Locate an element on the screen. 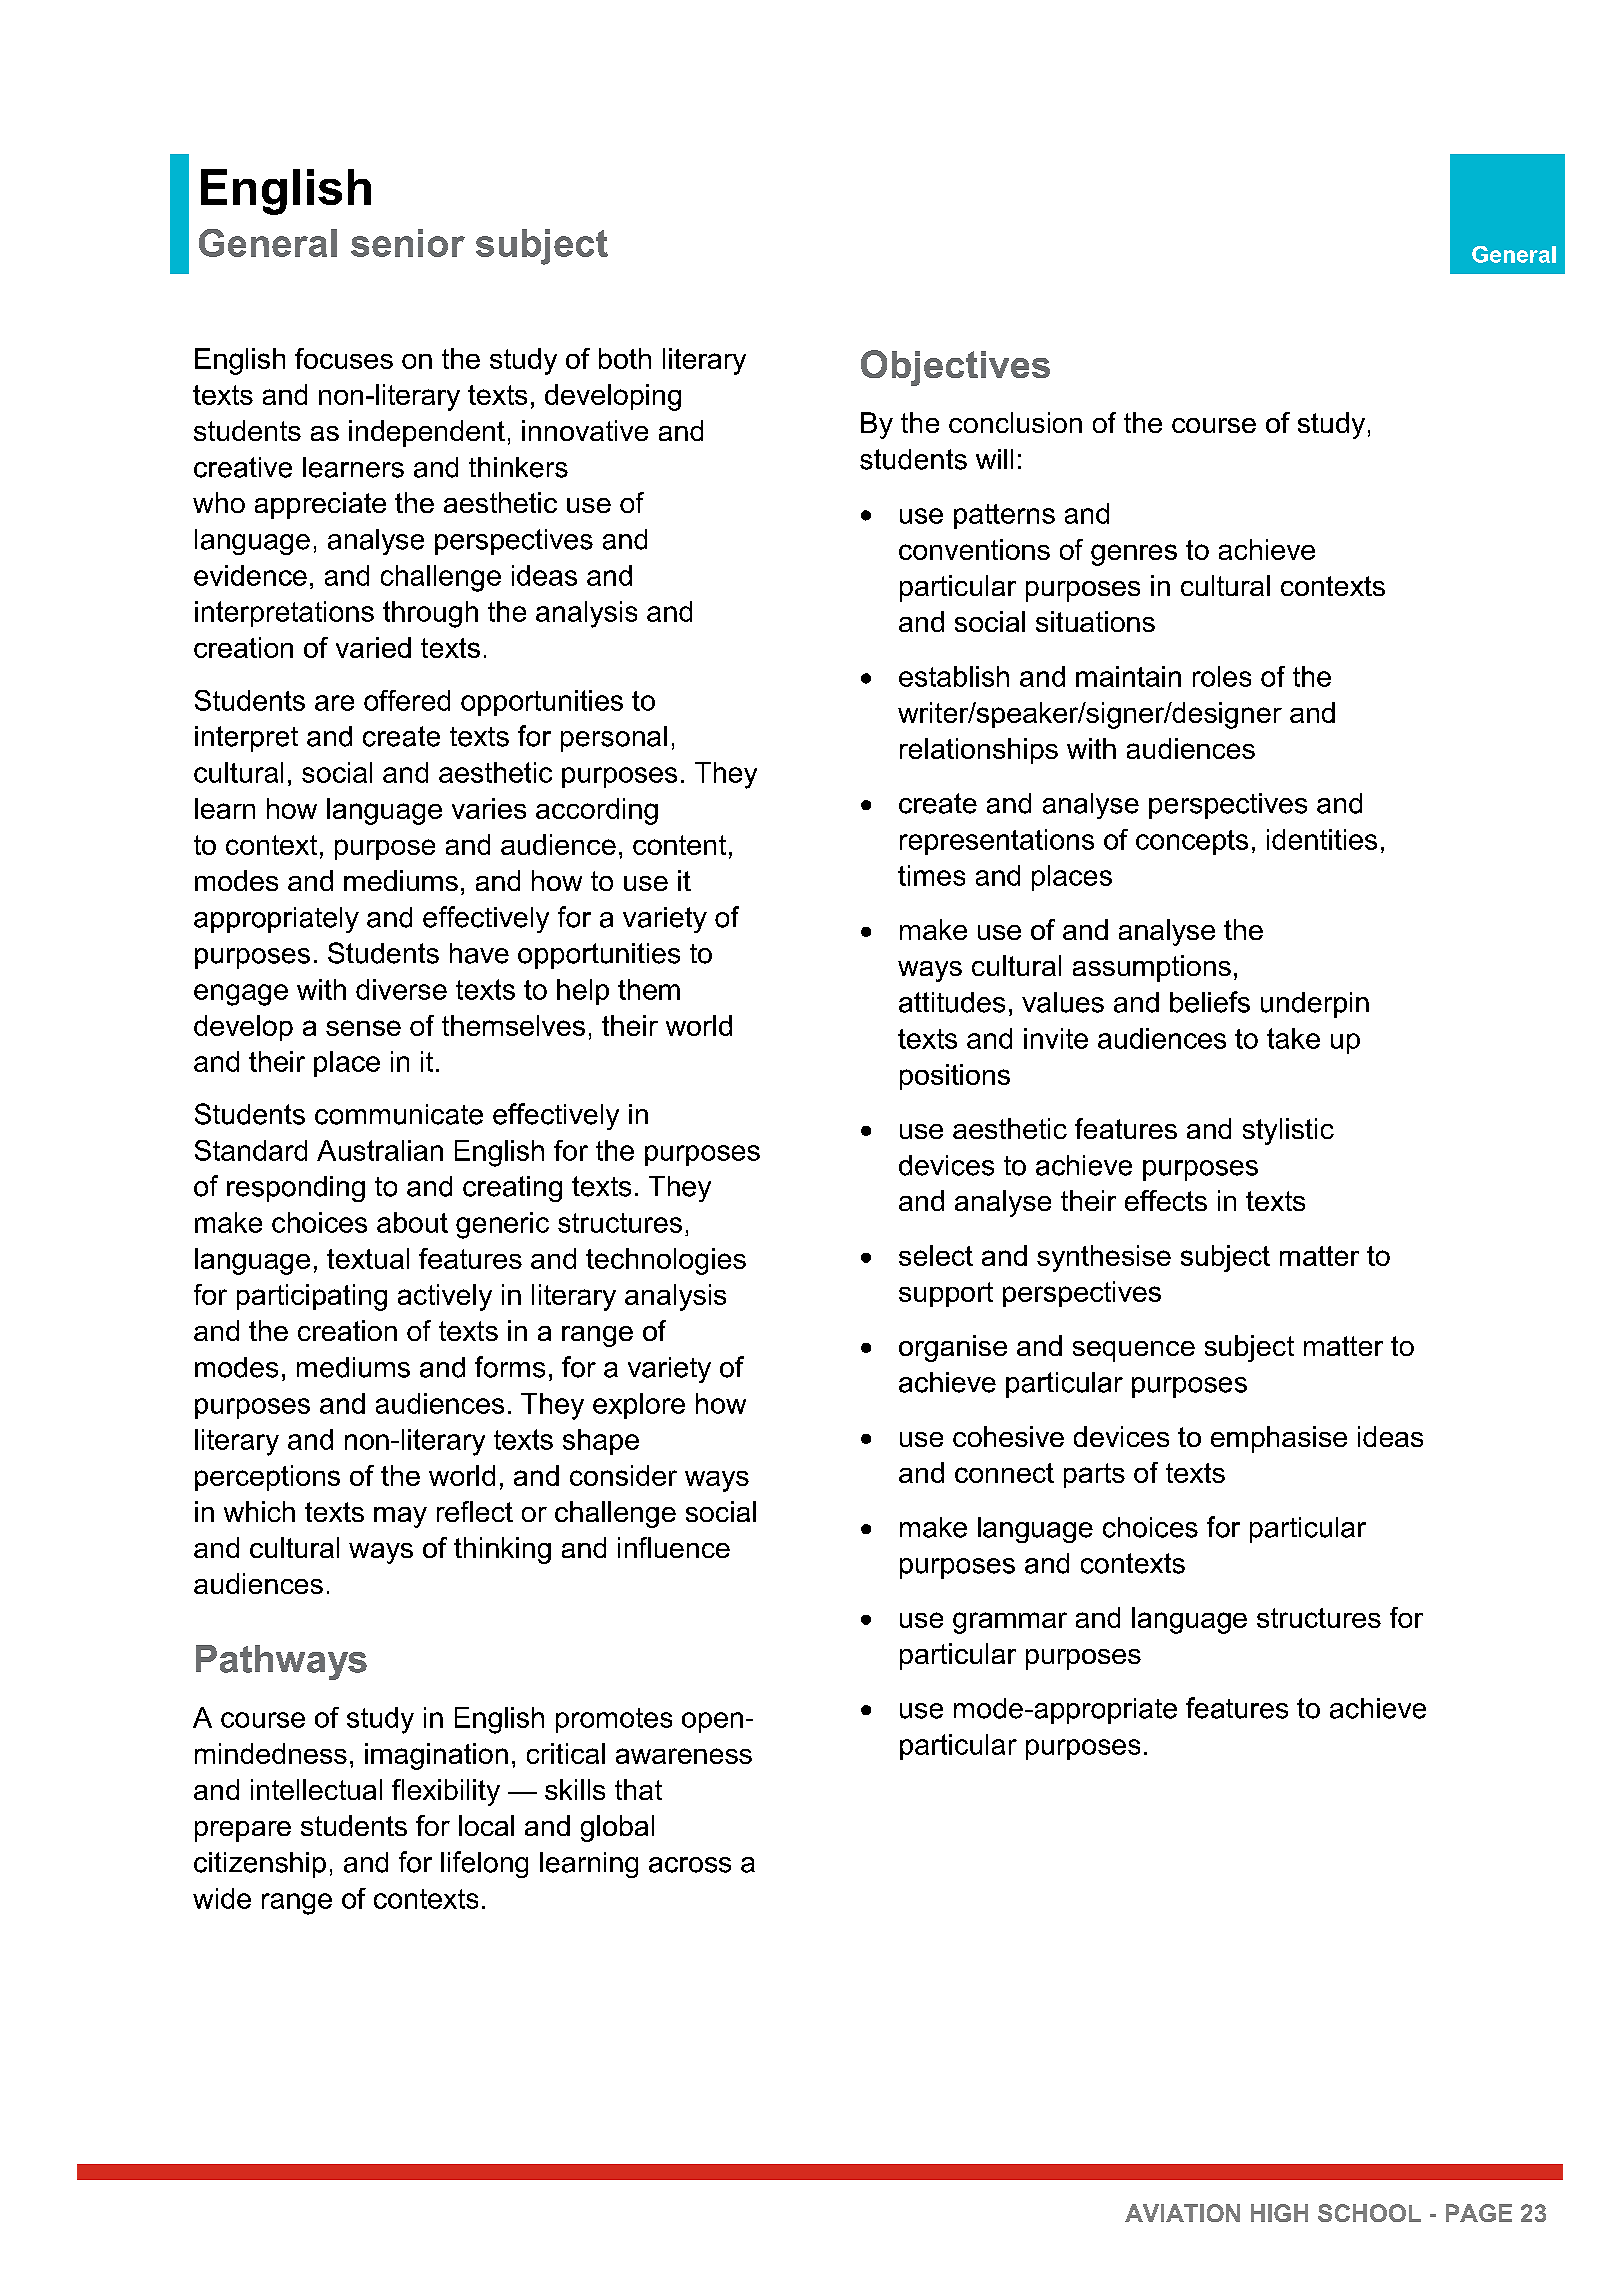  conclusion is located at coordinates (1015, 422).
